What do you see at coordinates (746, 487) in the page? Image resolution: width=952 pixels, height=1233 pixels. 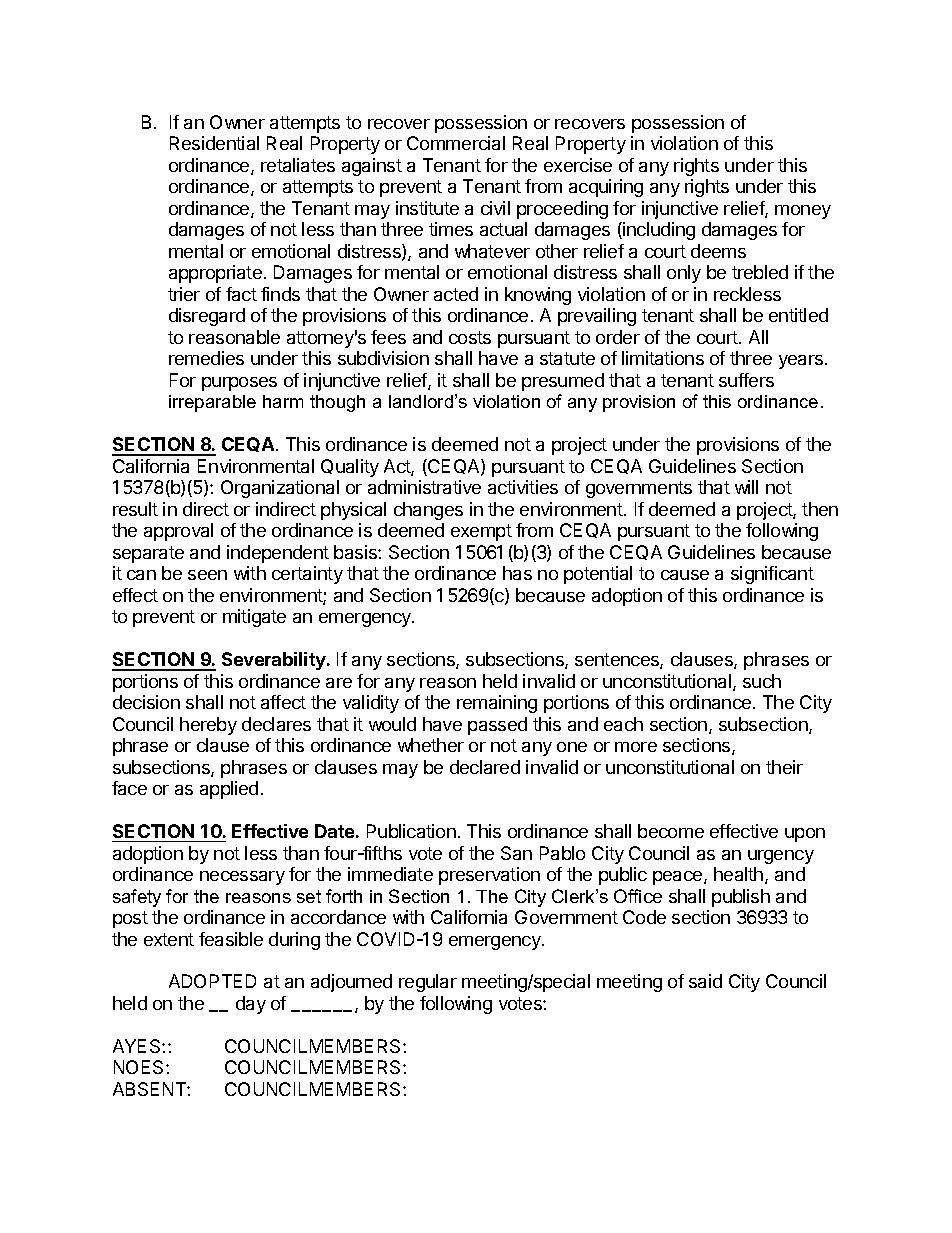 I see `will` at bounding box center [746, 487].
